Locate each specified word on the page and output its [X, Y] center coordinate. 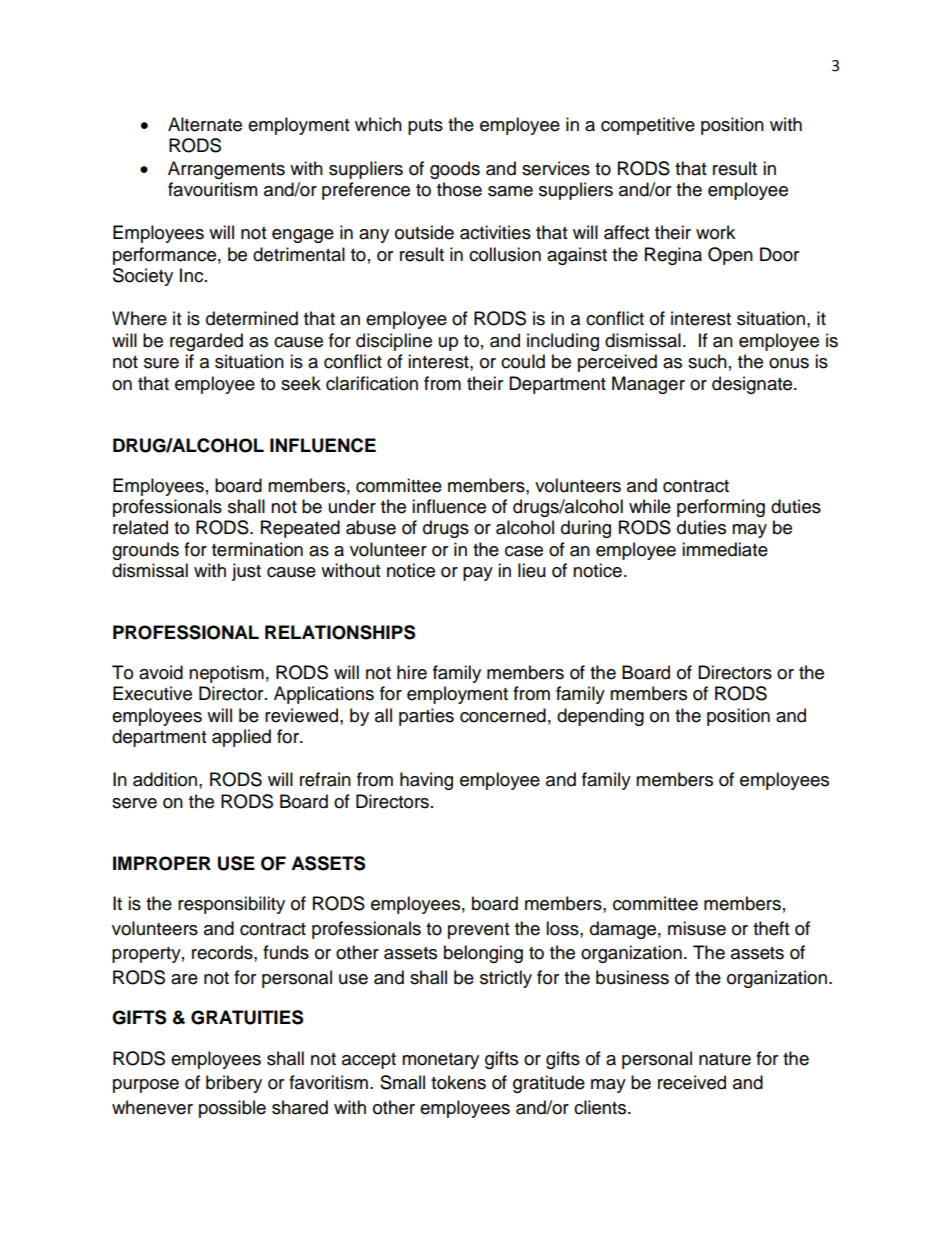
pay [478, 574]
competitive [648, 126]
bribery [234, 1084]
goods [455, 170]
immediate [725, 549]
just [246, 572]
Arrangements [226, 170]
